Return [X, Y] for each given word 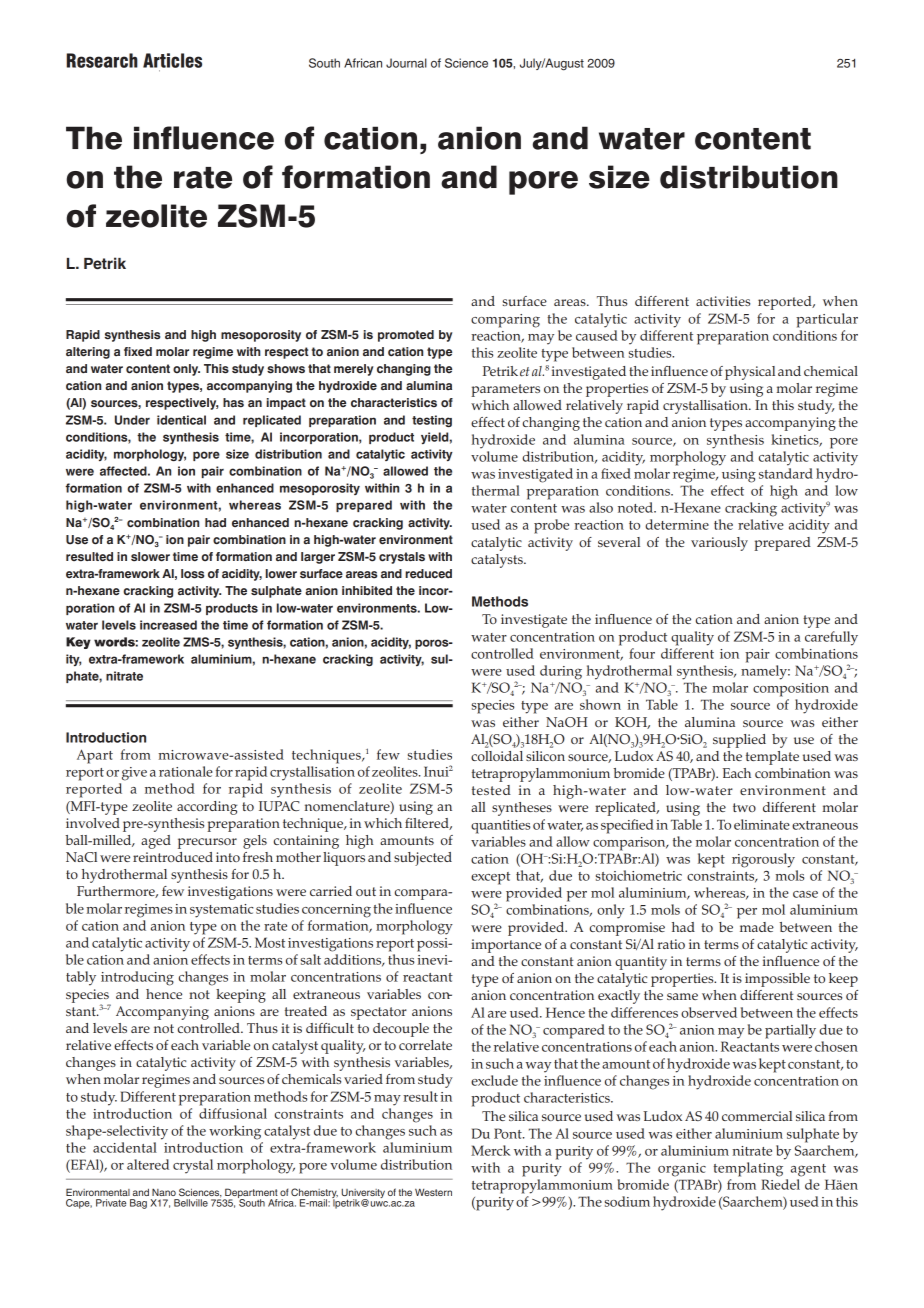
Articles [172, 60]
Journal [406, 63]
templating [748, 1169]
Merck [491, 1150]
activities [723, 301]
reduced [428, 573]
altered [148, 1164]
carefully [831, 638]
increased [168, 625]
